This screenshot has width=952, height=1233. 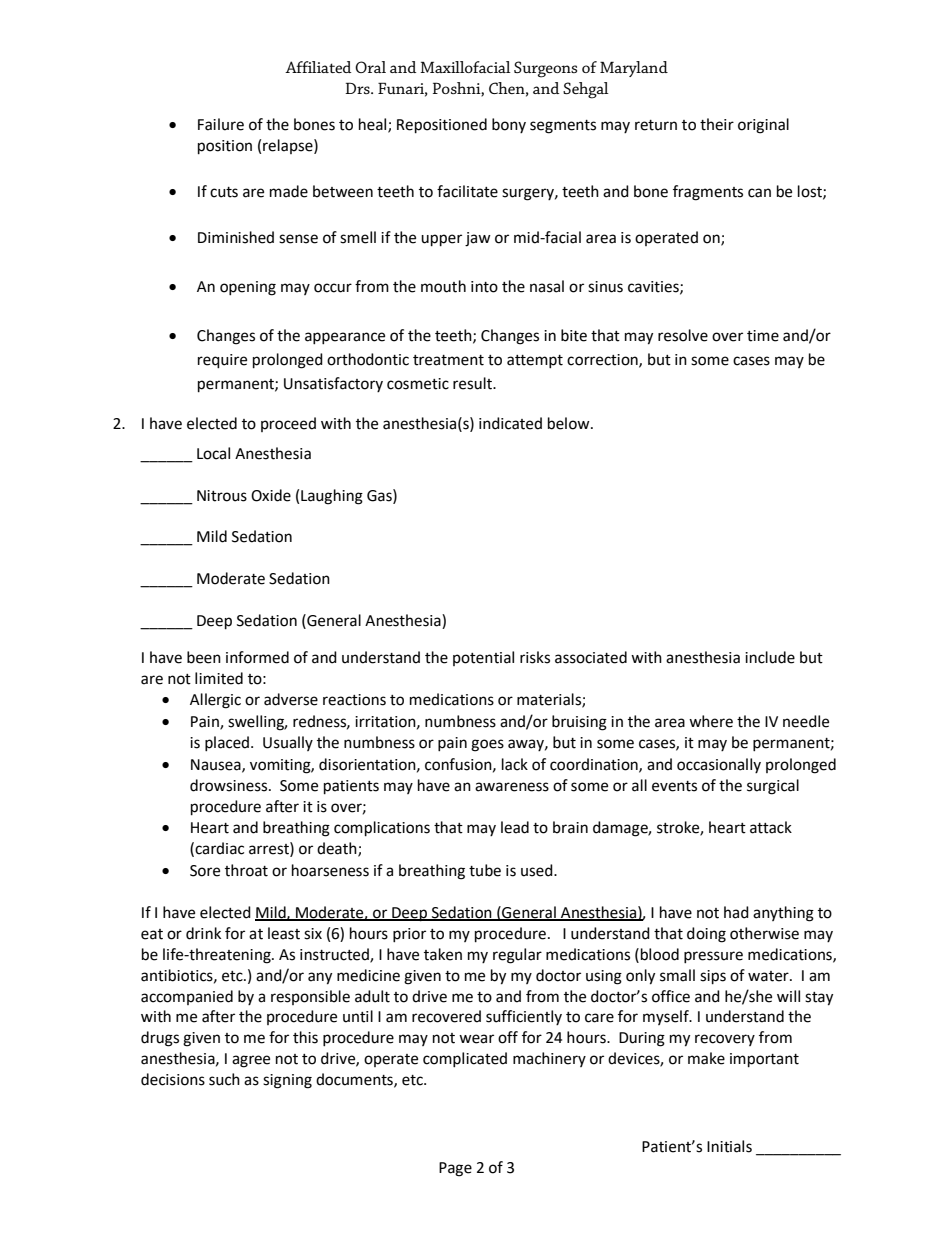 What do you see at coordinates (487, 745) in the screenshot?
I see `goes` at bounding box center [487, 745].
